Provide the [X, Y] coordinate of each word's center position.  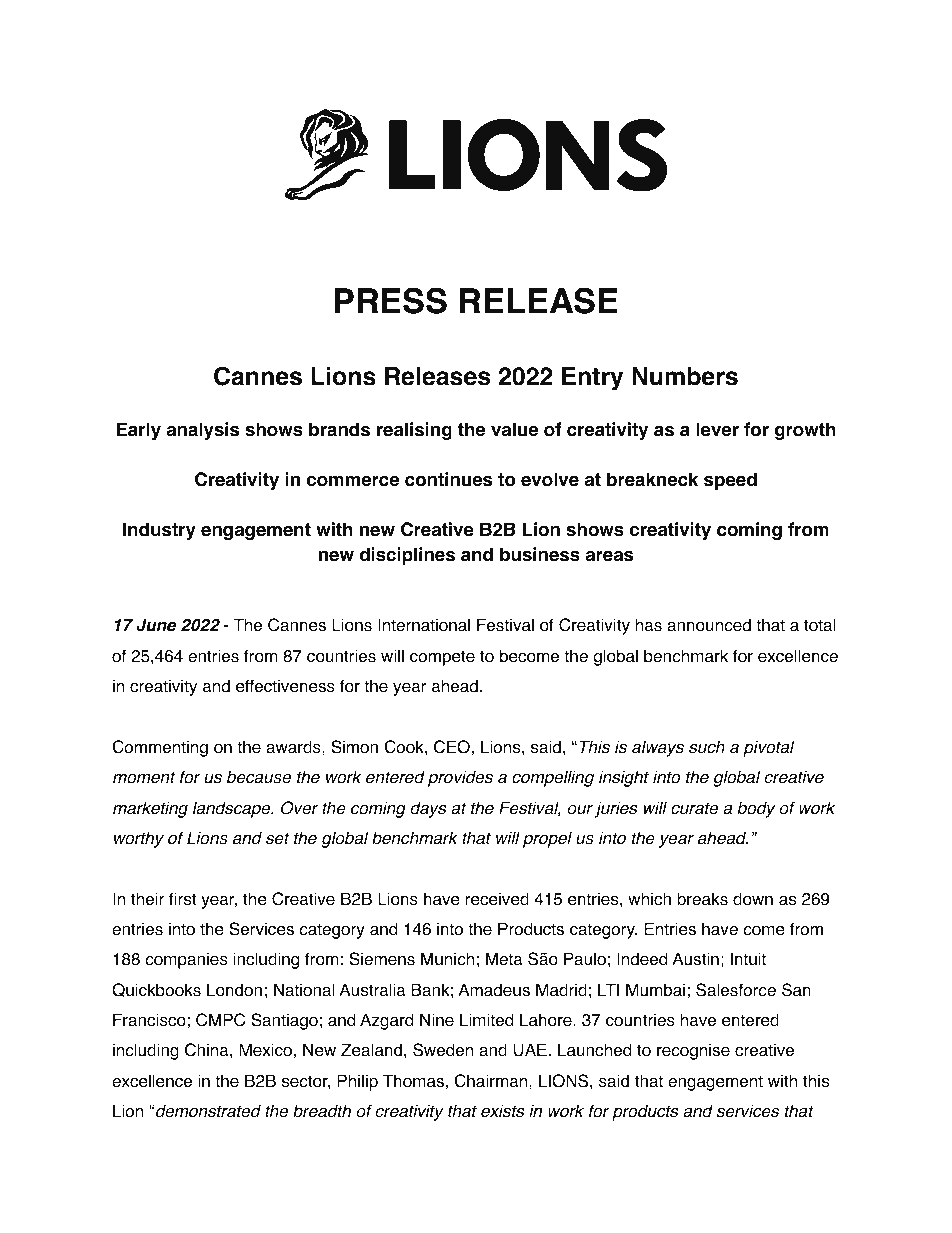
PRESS [390, 300]
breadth [322, 1111]
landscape [233, 809]
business [540, 554]
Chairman [492, 1081]
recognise [693, 1051]
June [156, 625]
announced [709, 625]
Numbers [685, 376]
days [428, 809]
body [757, 809]
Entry [592, 379]
